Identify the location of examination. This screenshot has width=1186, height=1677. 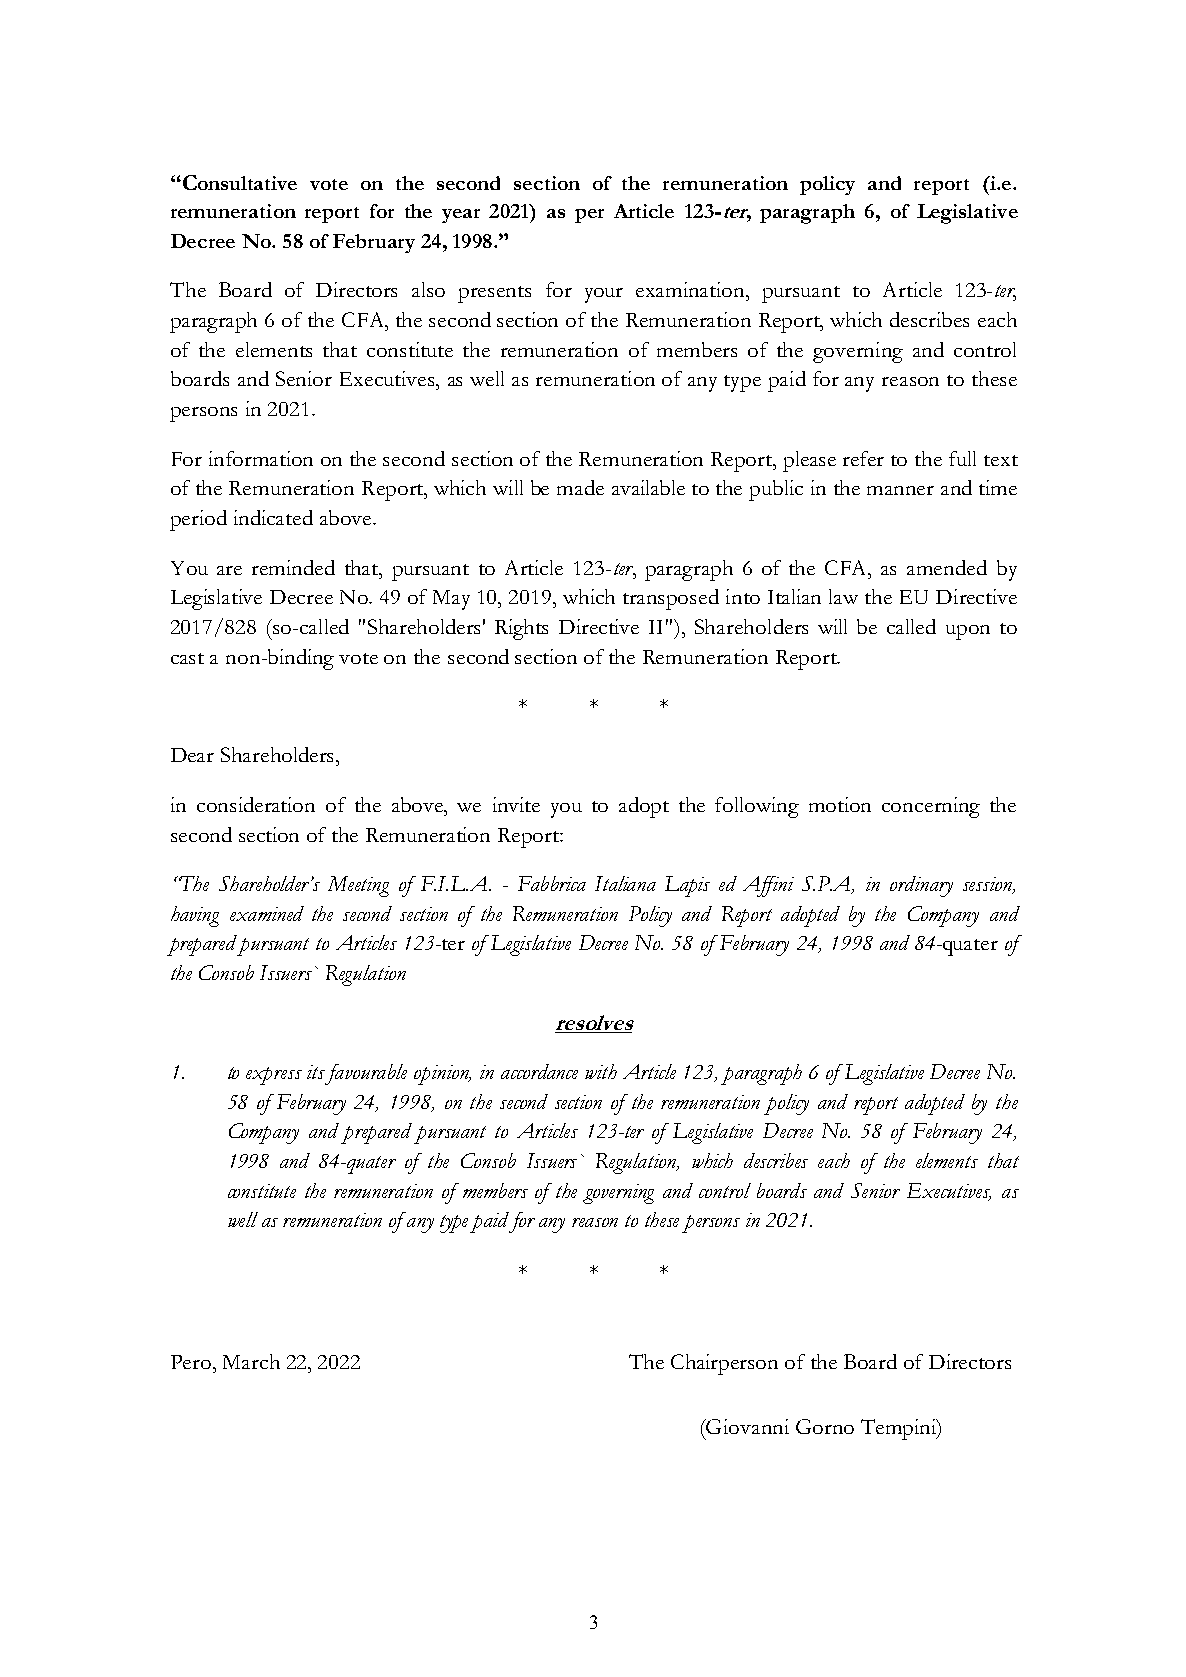
(691, 289).
